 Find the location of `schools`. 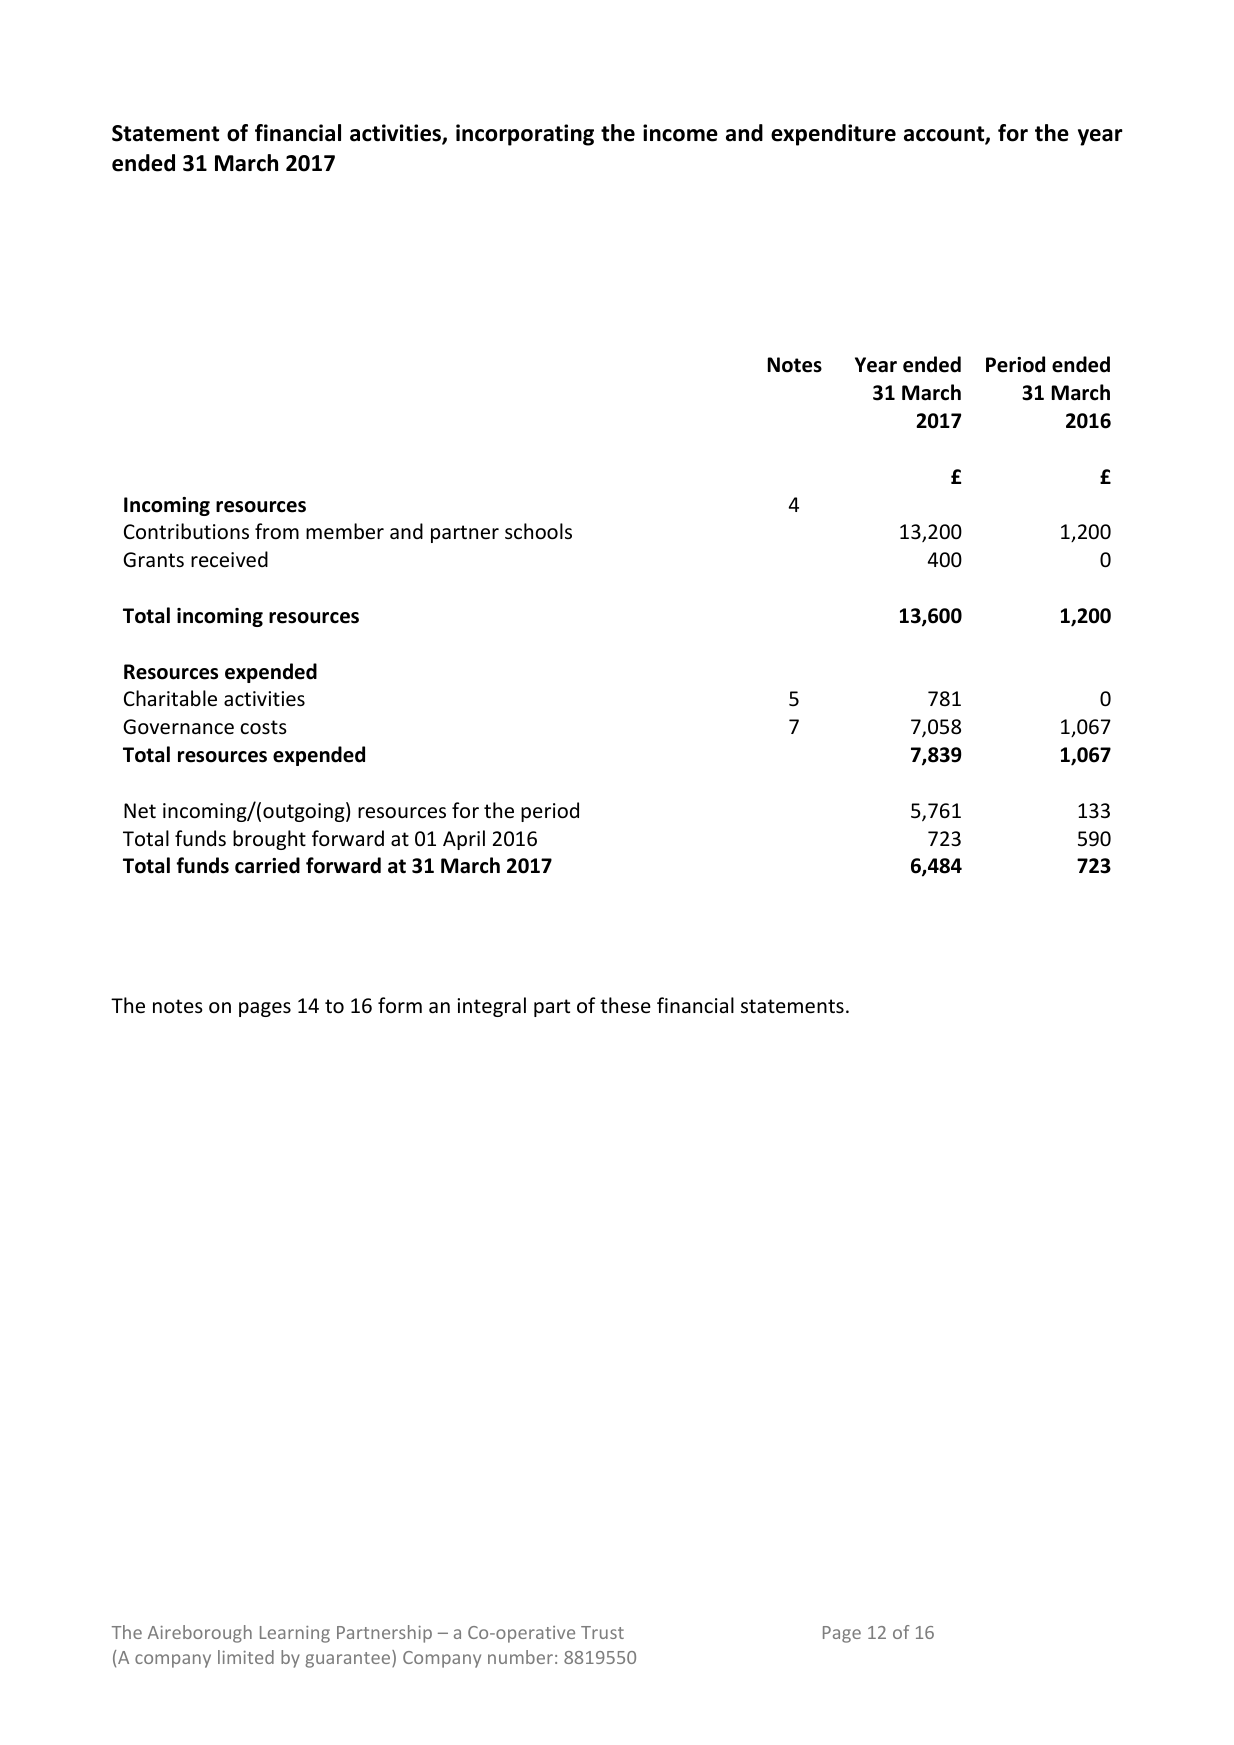

schools is located at coordinates (538, 531).
